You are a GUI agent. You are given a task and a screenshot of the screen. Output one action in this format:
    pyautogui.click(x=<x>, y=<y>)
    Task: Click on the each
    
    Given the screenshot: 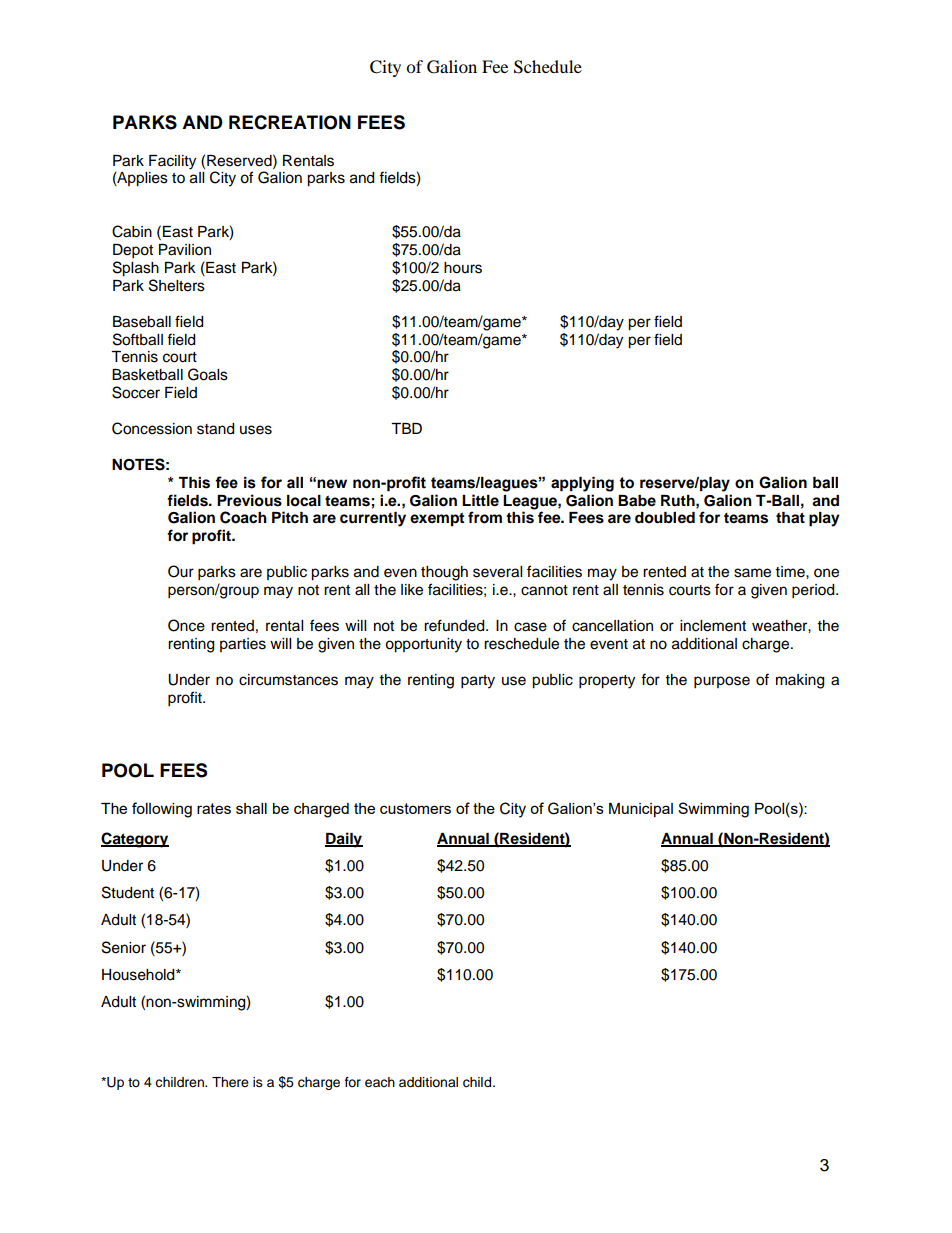 What is the action you would take?
    pyautogui.click(x=380, y=1082)
